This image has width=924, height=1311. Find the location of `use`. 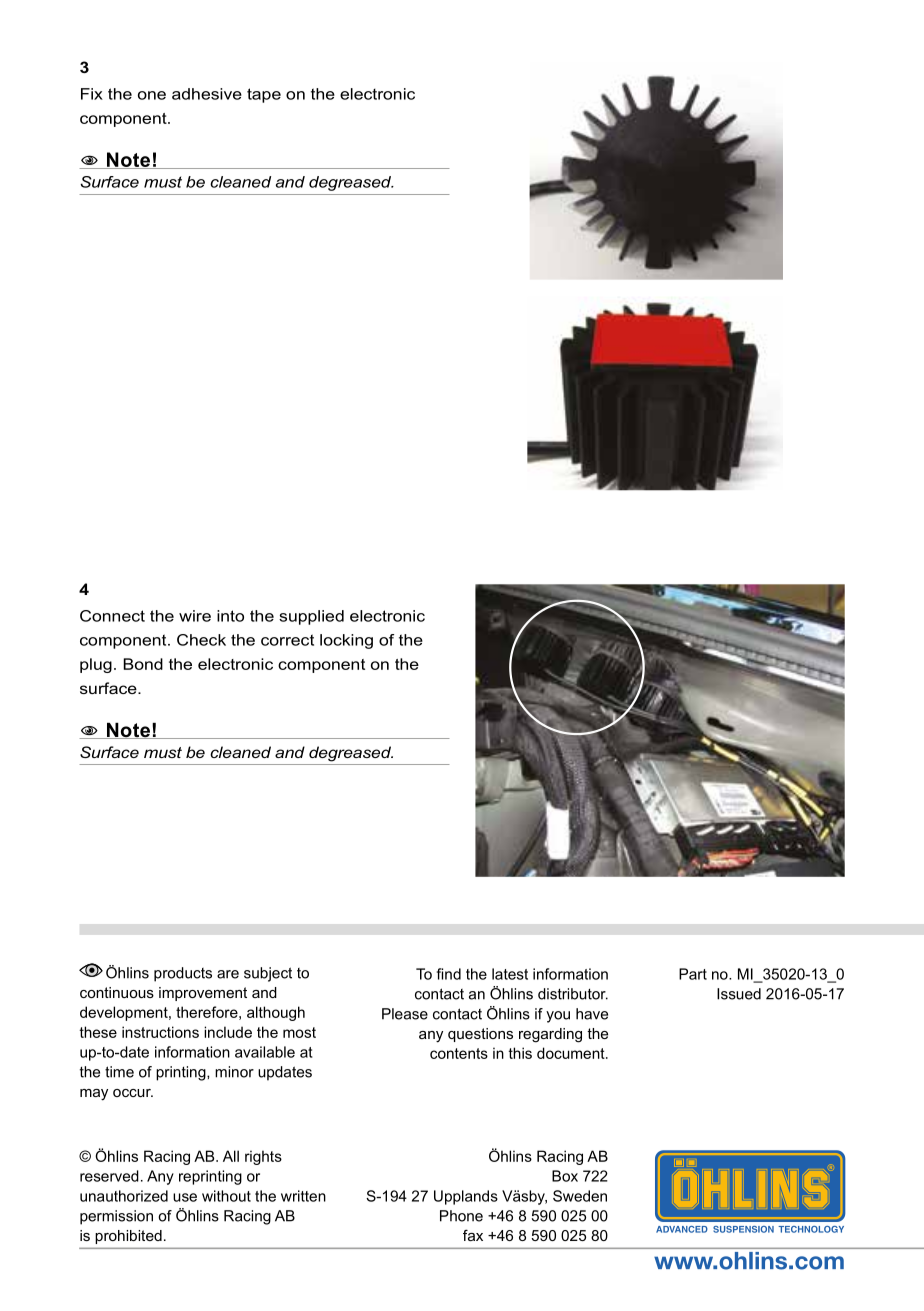

use is located at coordinates (185, 1197).
